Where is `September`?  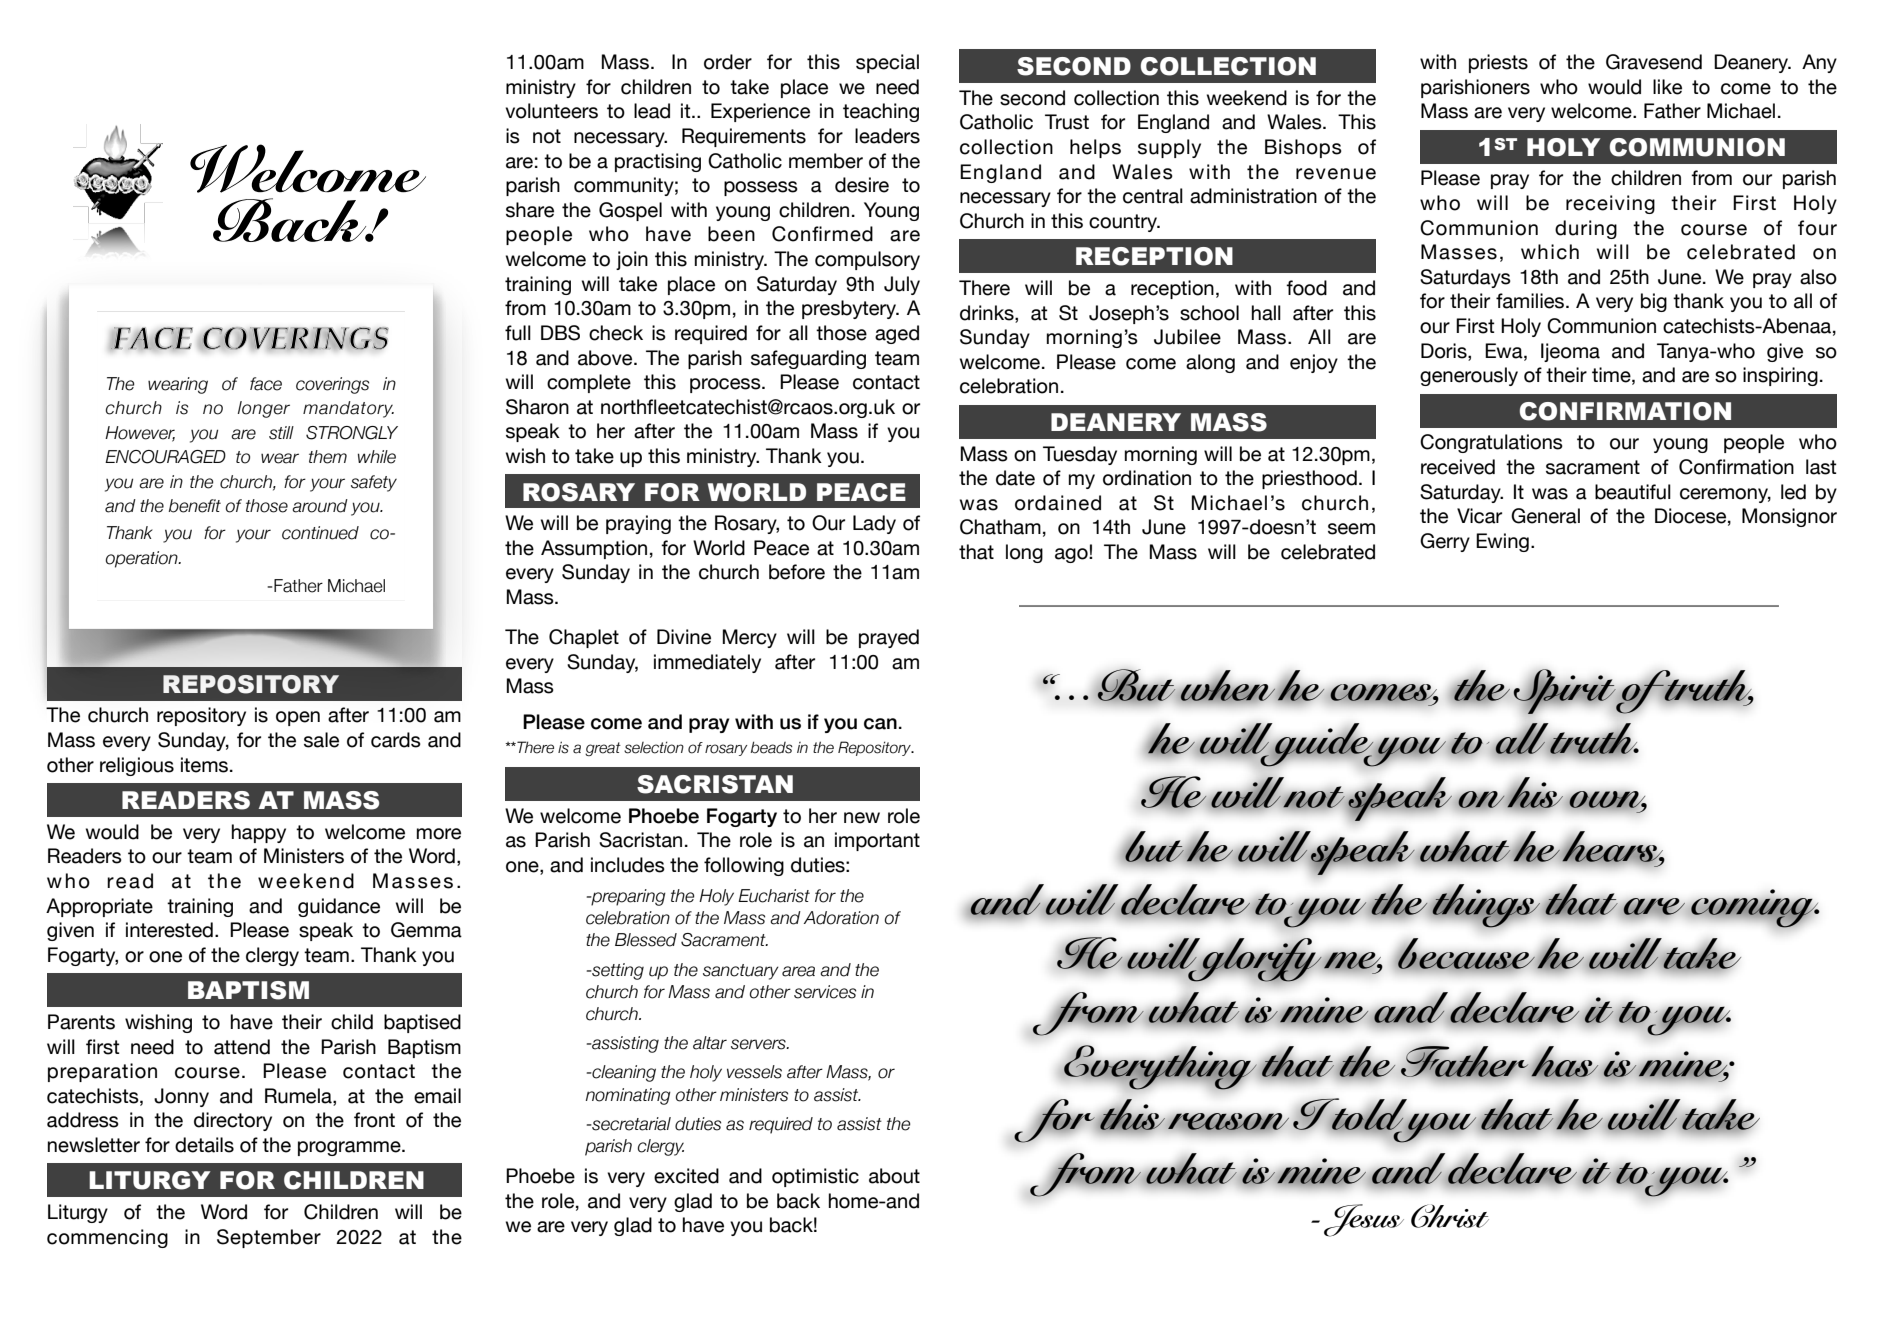
September is located at coordinates (269, 1238).
